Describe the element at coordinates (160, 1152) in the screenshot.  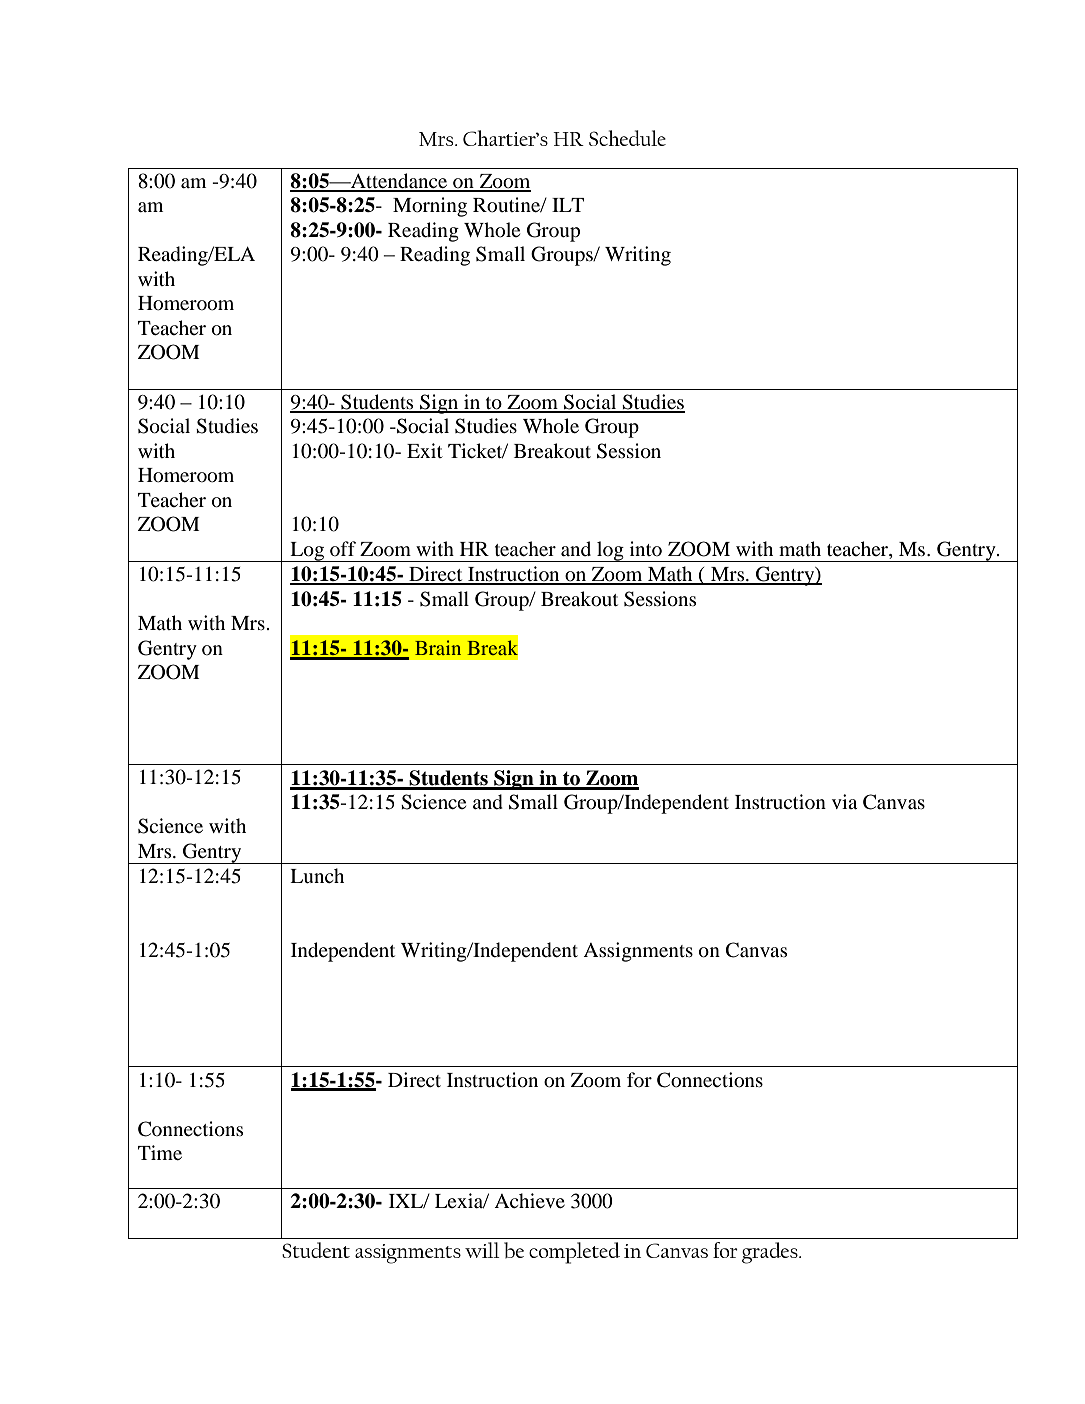
I see `Time` at that location.
